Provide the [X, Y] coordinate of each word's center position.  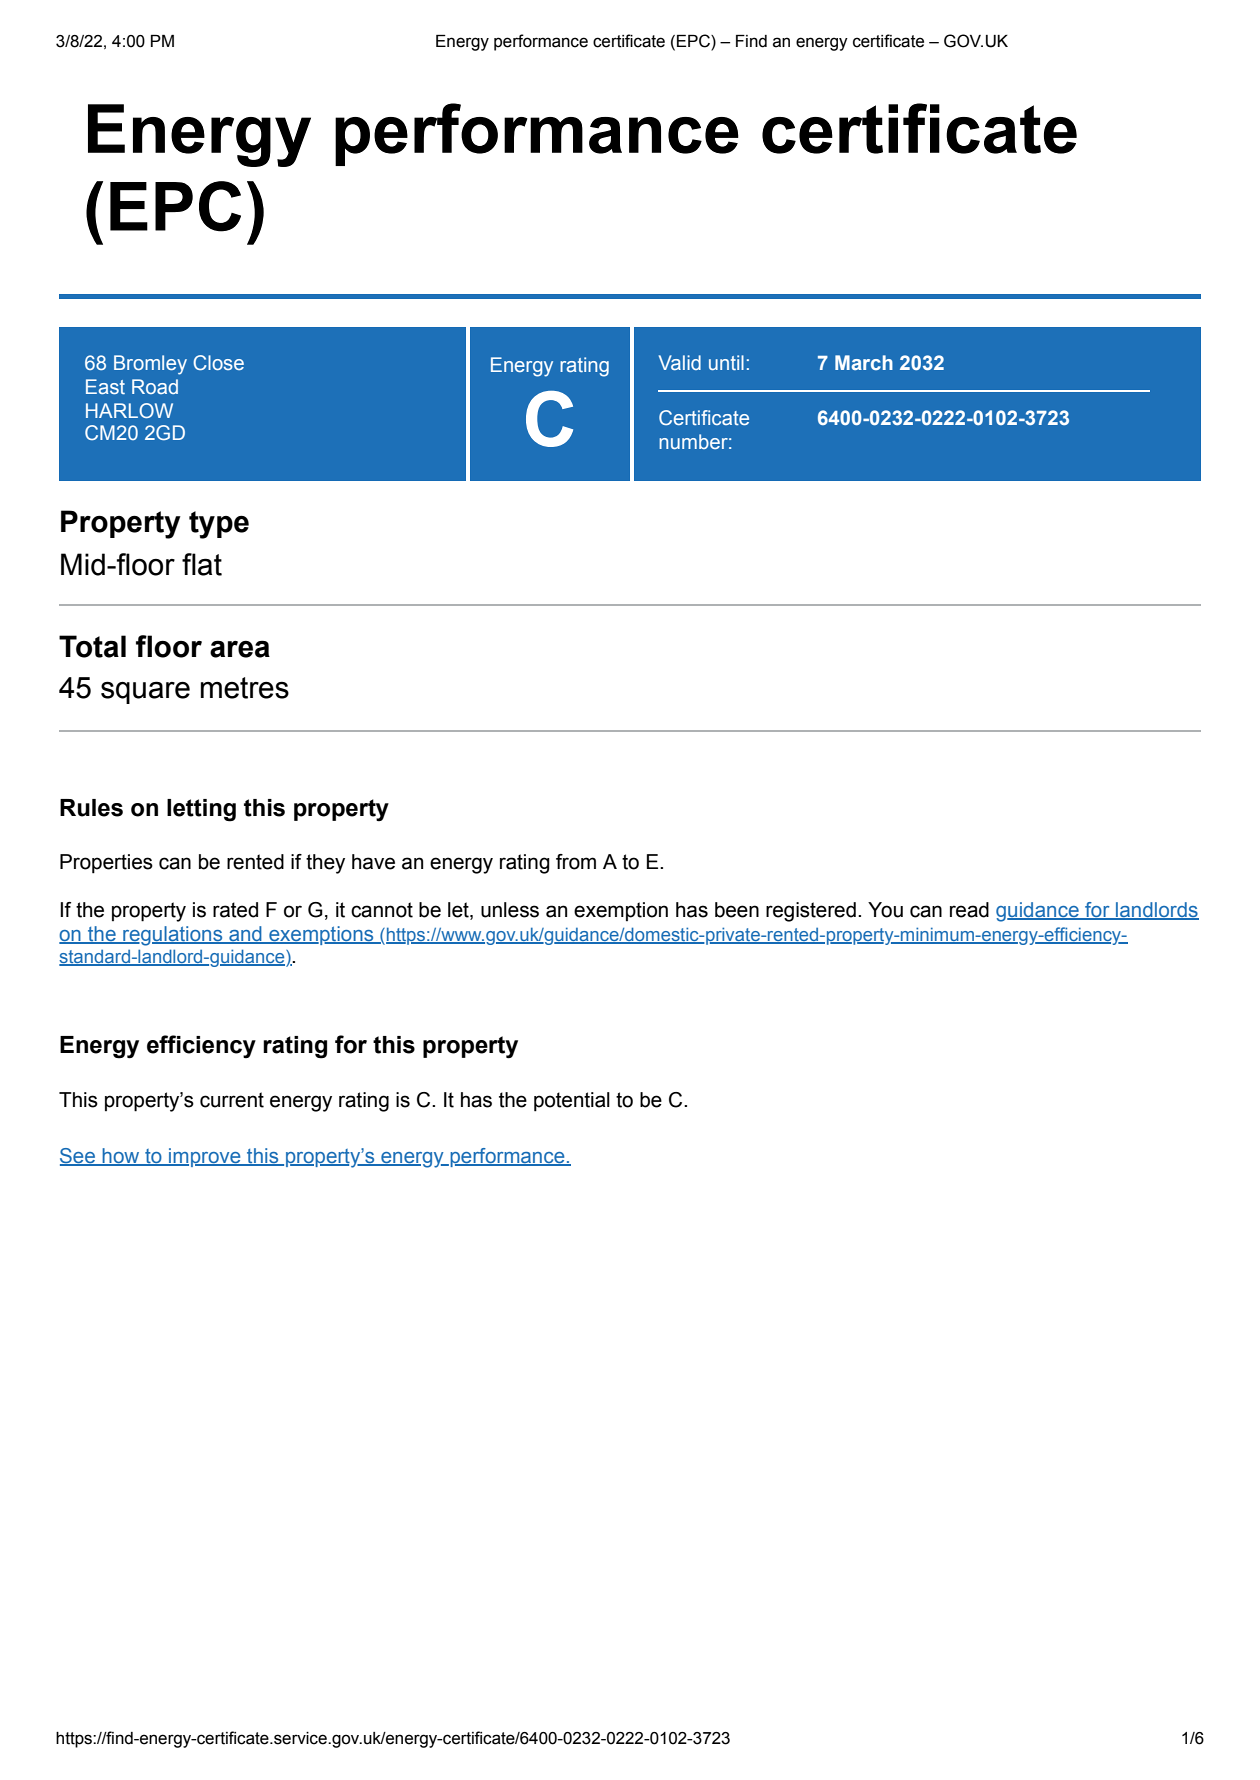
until [726, 362]
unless [510, 910]
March [864, 362]
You [885, 910]
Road [155, 386]
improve [205, 1157]
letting [201, 810]
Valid [680, 362]
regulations [173, 936]
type [219, 525]
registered [811, 912]
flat [202, 564]
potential [572, 1102]
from [576, 862]
